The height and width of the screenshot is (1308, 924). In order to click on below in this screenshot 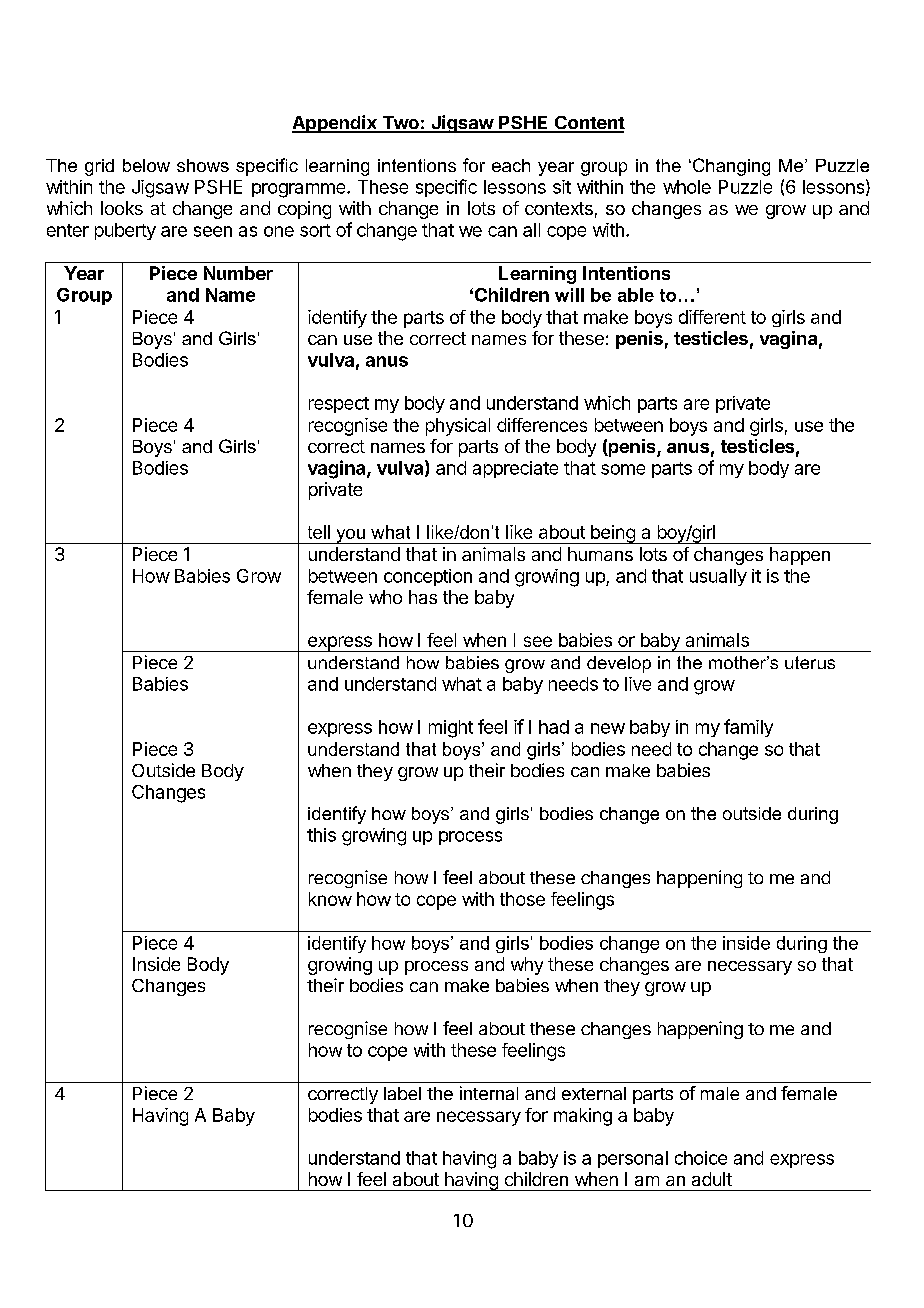, I will do `click(146, 165)`.
